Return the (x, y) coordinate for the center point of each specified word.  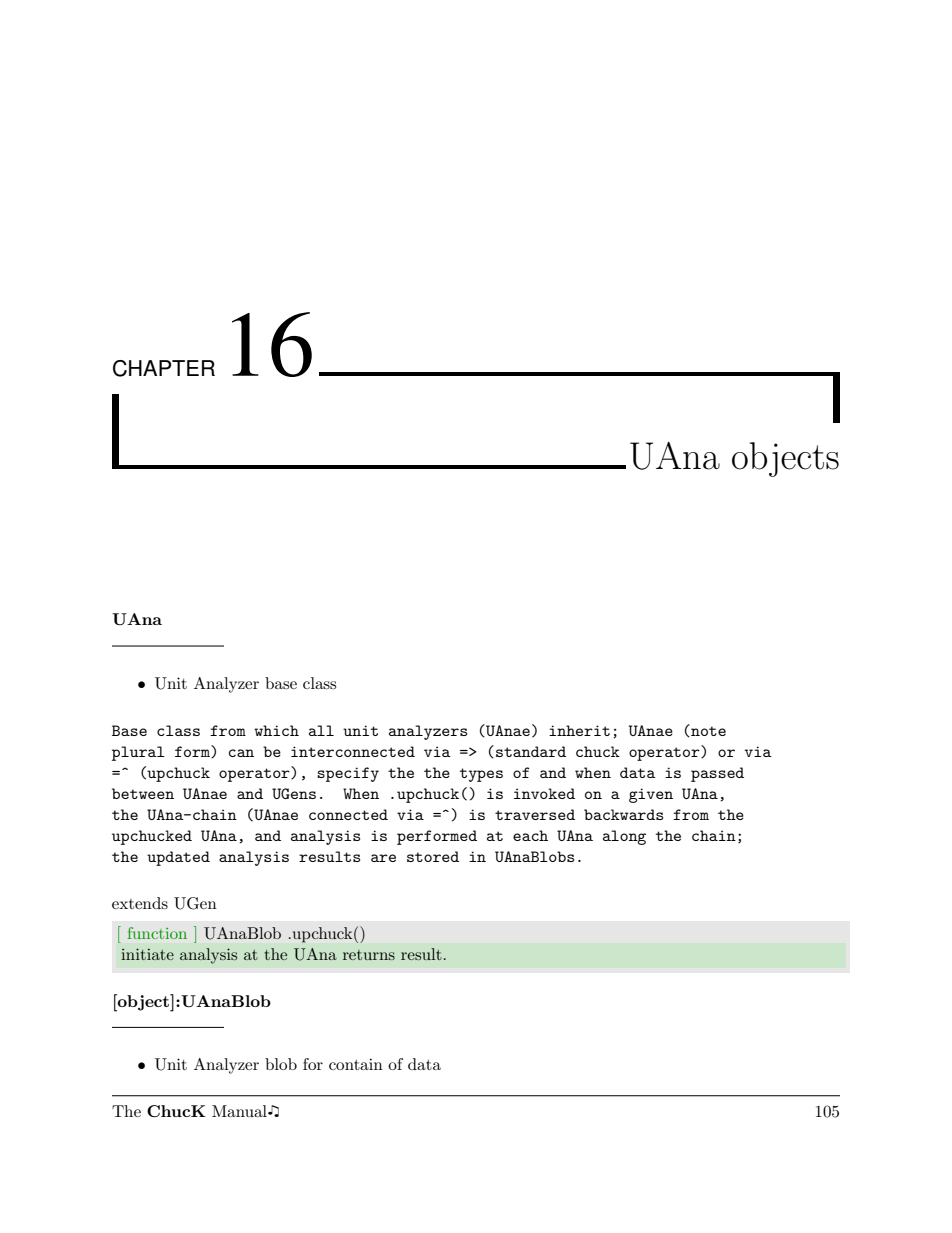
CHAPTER (164, 368)
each (530, 835)
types (481, 775)
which (276, 730)
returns (369, 955)
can (241, 753)
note (707, 730)
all (321, 730)
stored (433, 856)
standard (531, 751)
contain (356, 1064)
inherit (579, 730)
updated (178, 858)
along (624, 837)
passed (717, 774)
